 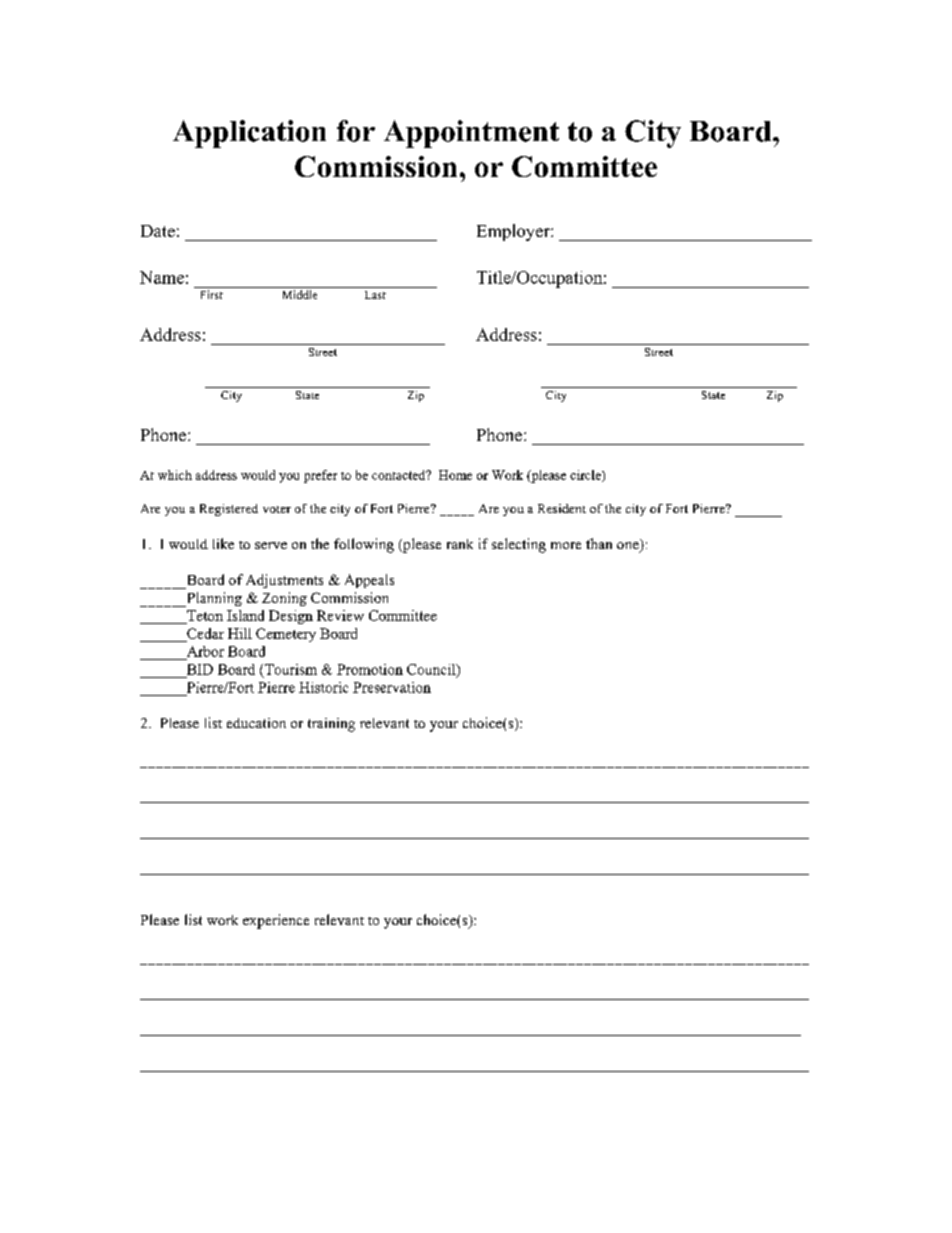 I want to click on Resident, so click(x=562, y=508).
